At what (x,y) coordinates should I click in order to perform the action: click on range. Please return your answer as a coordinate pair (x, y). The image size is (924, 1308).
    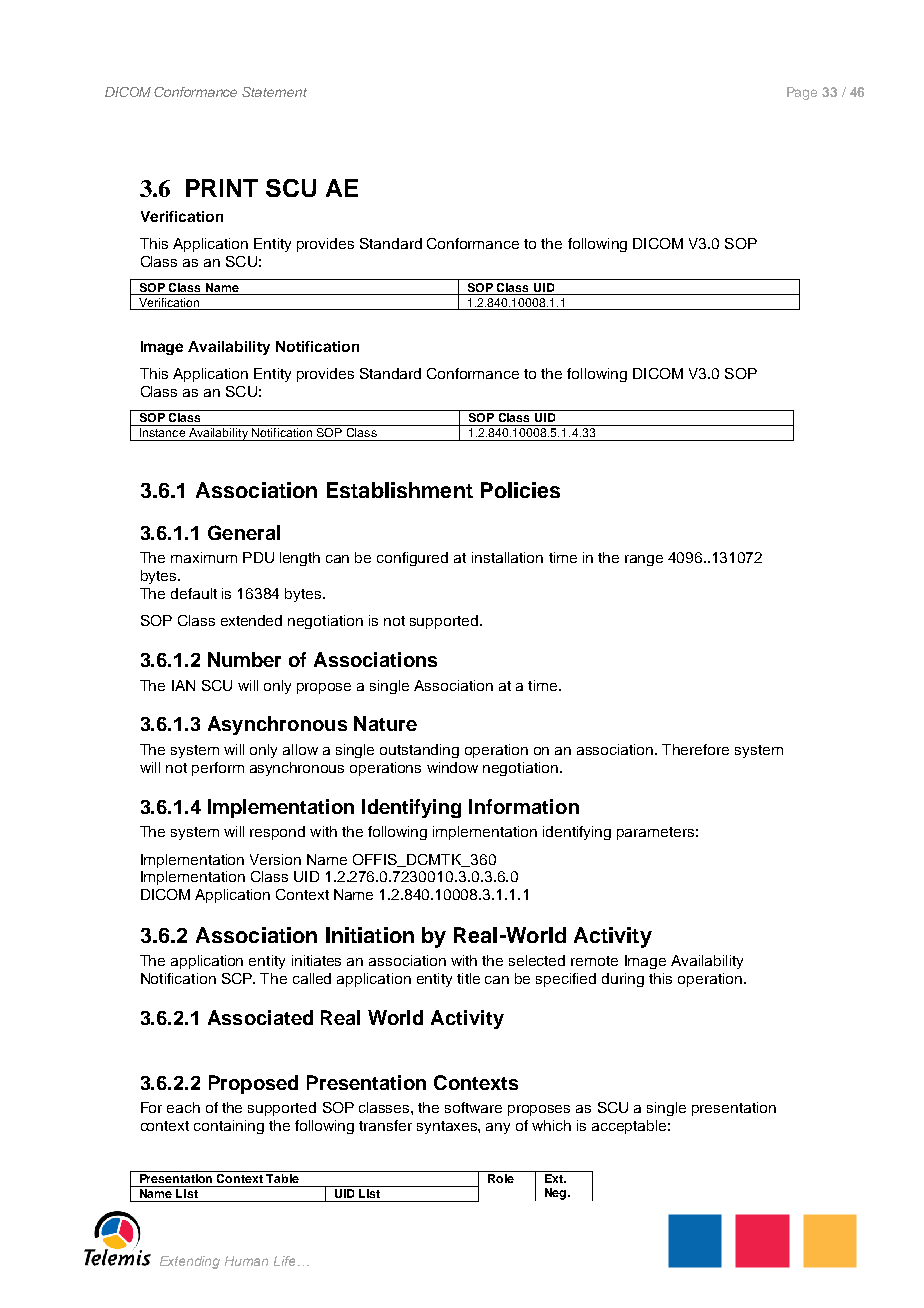
    Looking at the image, I should click on (644, 560).
